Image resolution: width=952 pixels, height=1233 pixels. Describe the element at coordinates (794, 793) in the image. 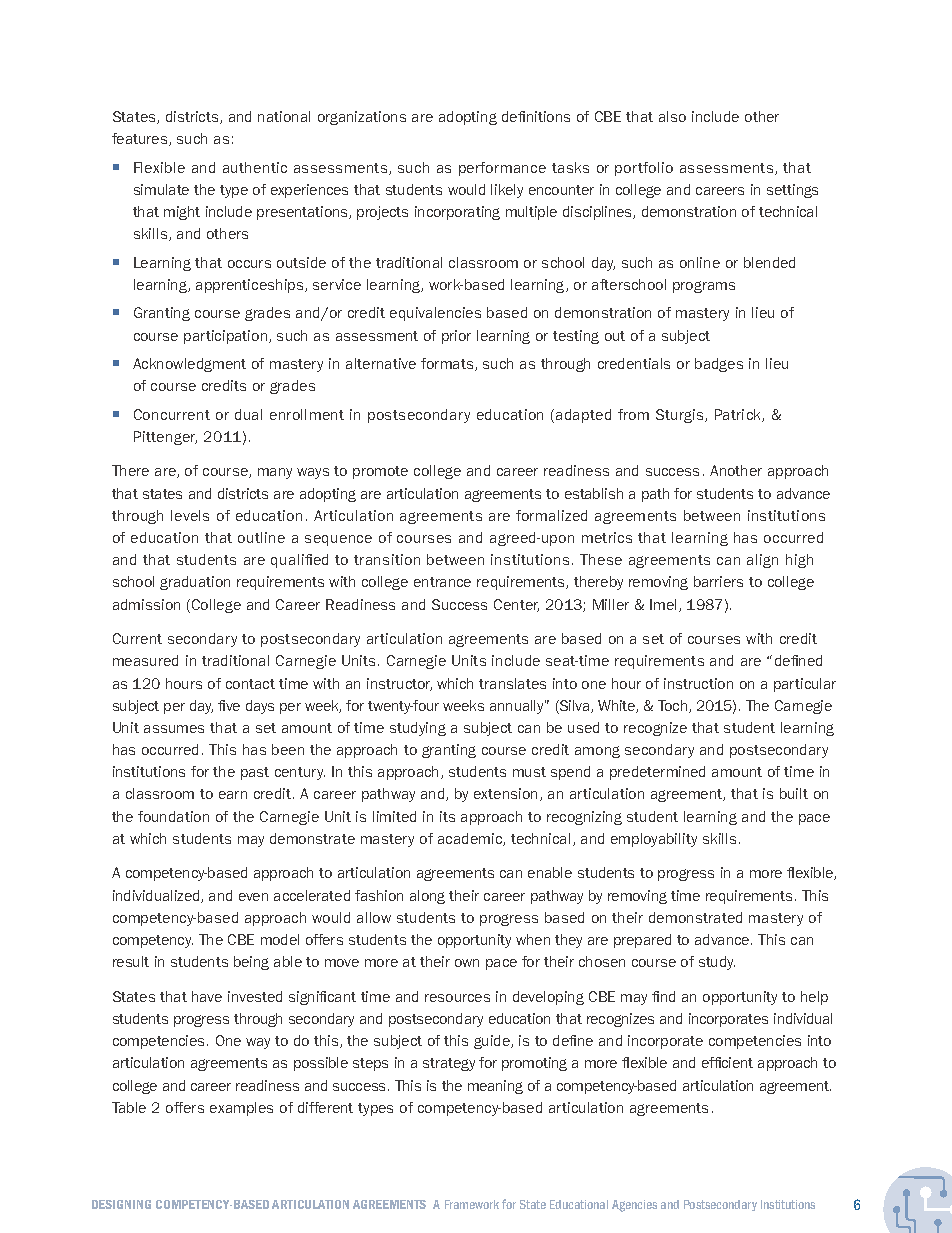

I see `built` at that location.
